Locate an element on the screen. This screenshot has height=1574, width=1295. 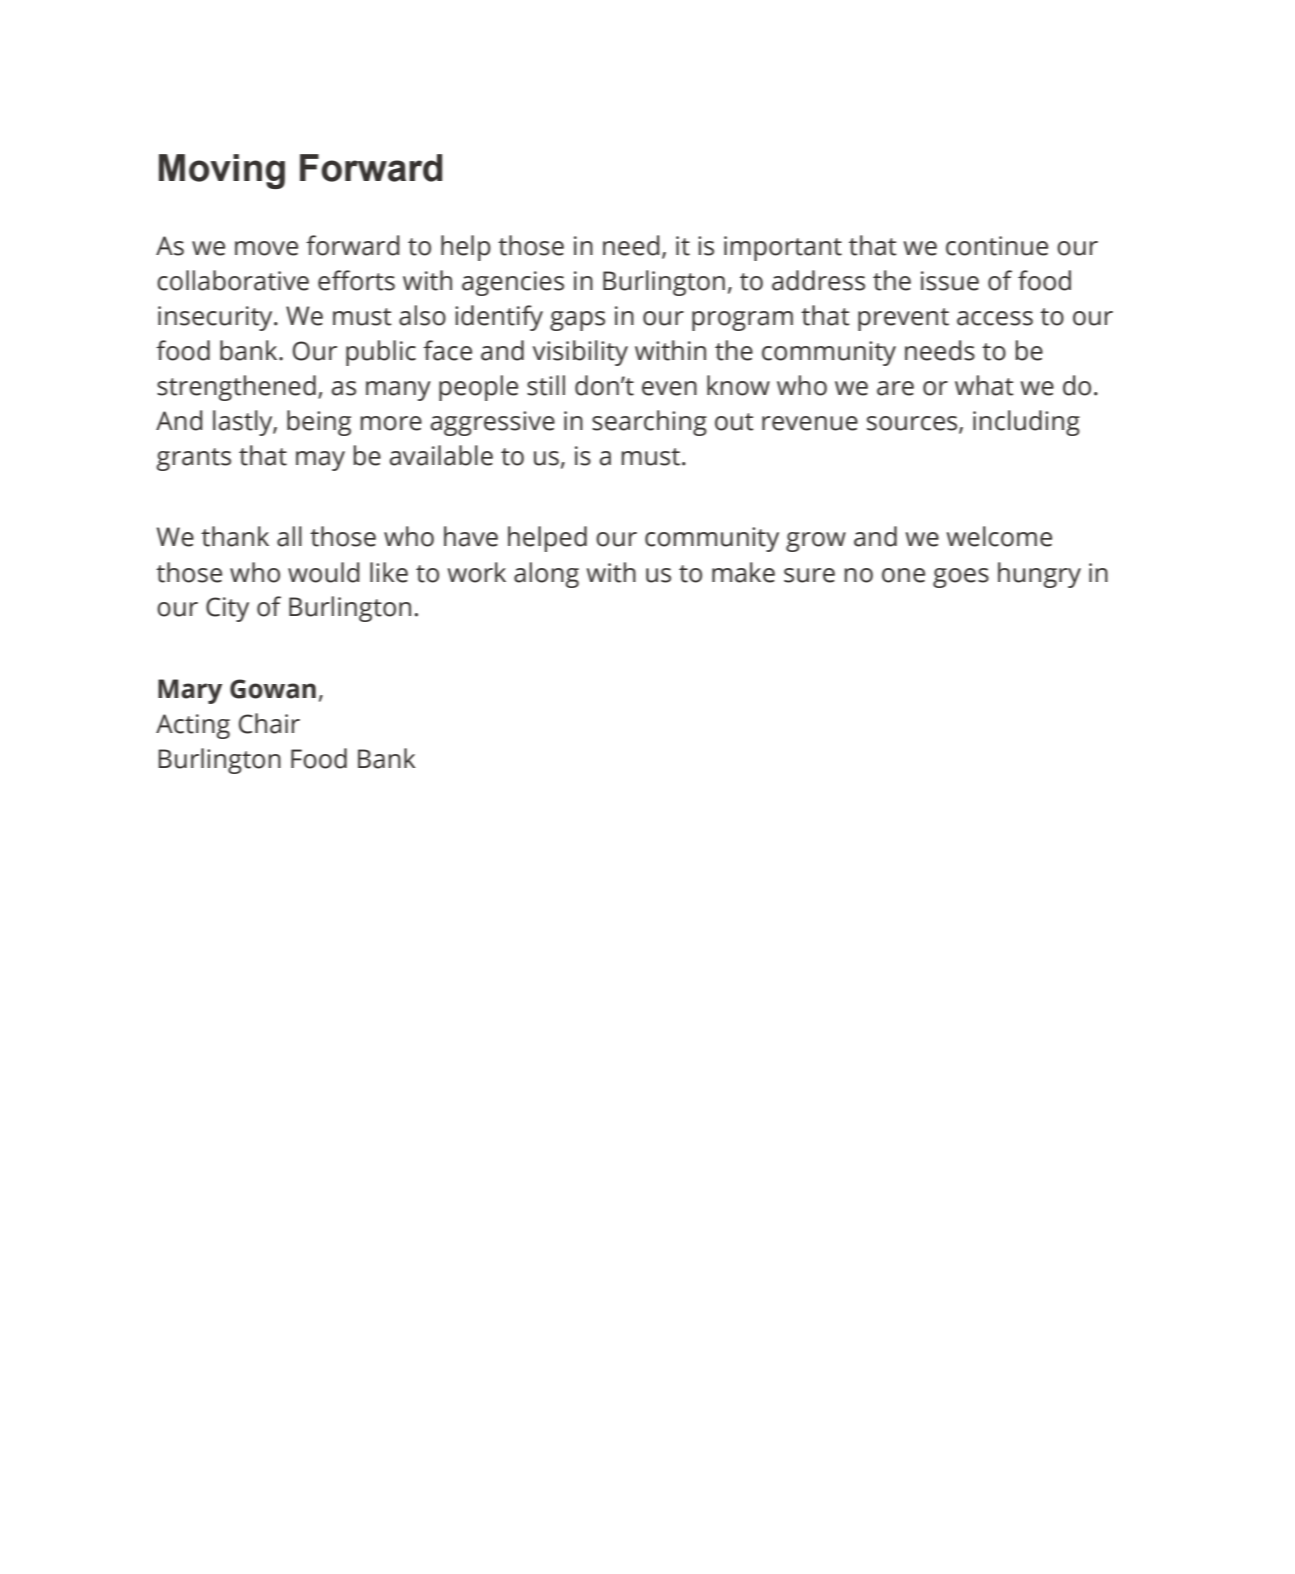
continue is located at coordinates (997, 246).
